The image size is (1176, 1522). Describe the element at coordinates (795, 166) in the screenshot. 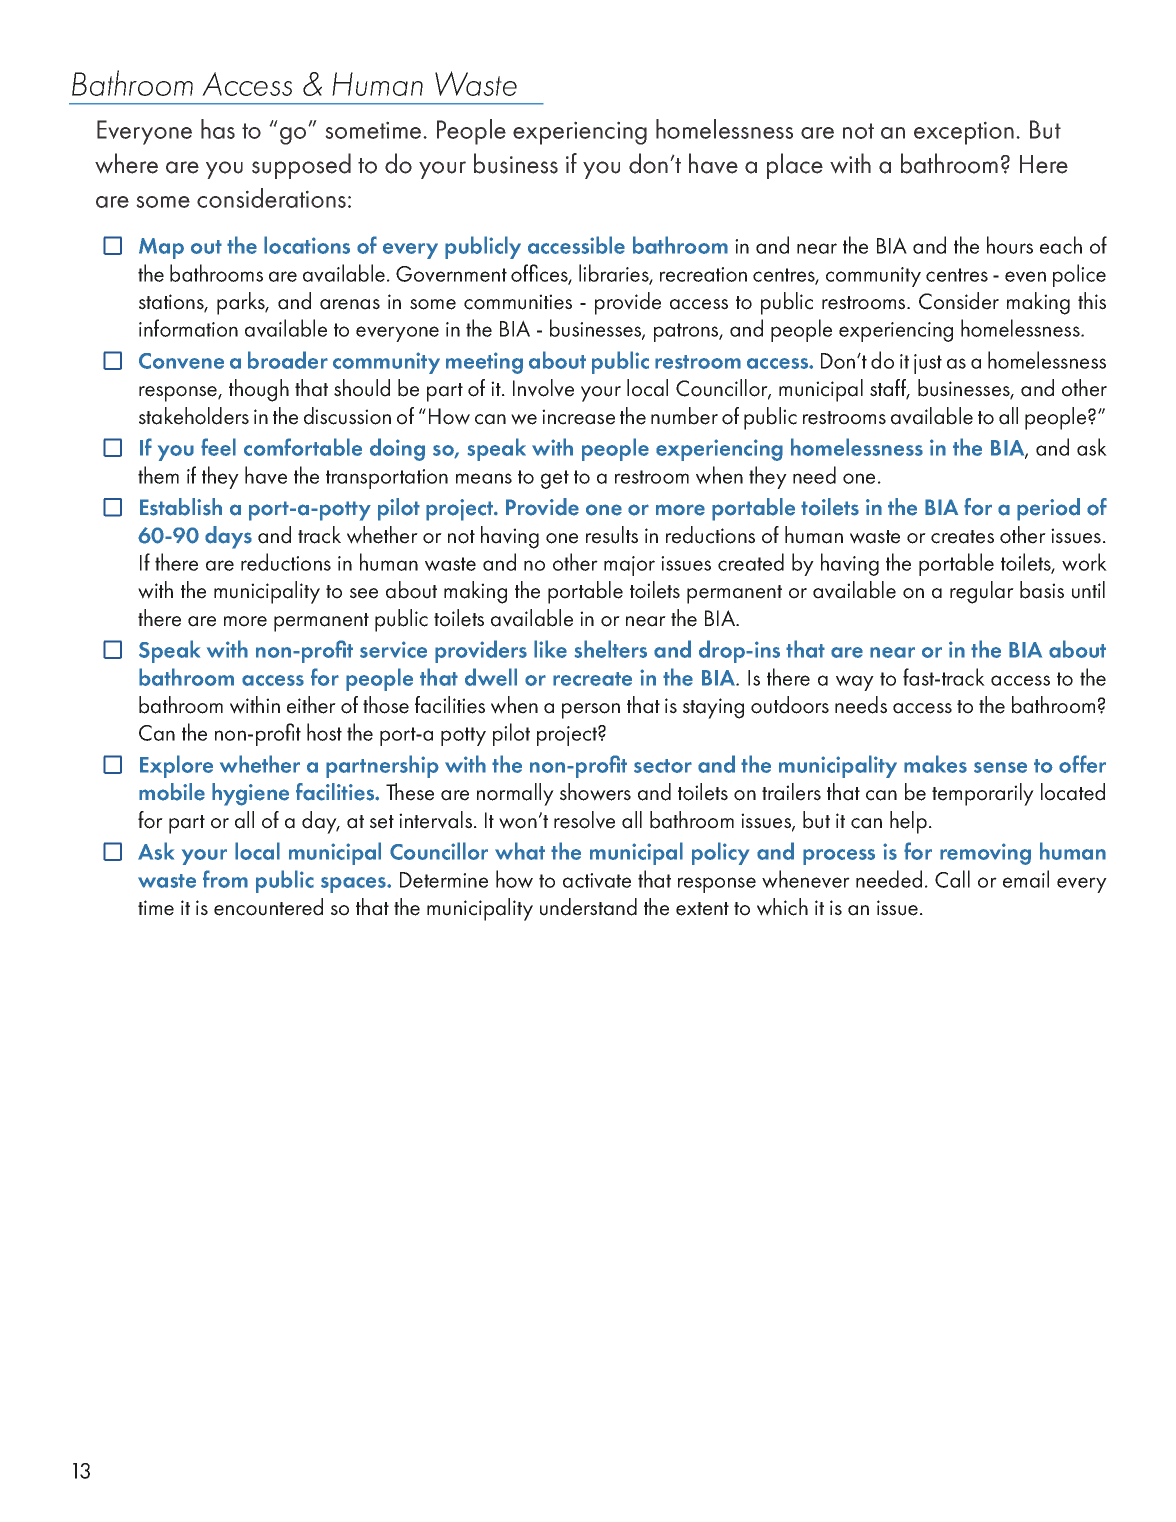

I see `place` at that location.
